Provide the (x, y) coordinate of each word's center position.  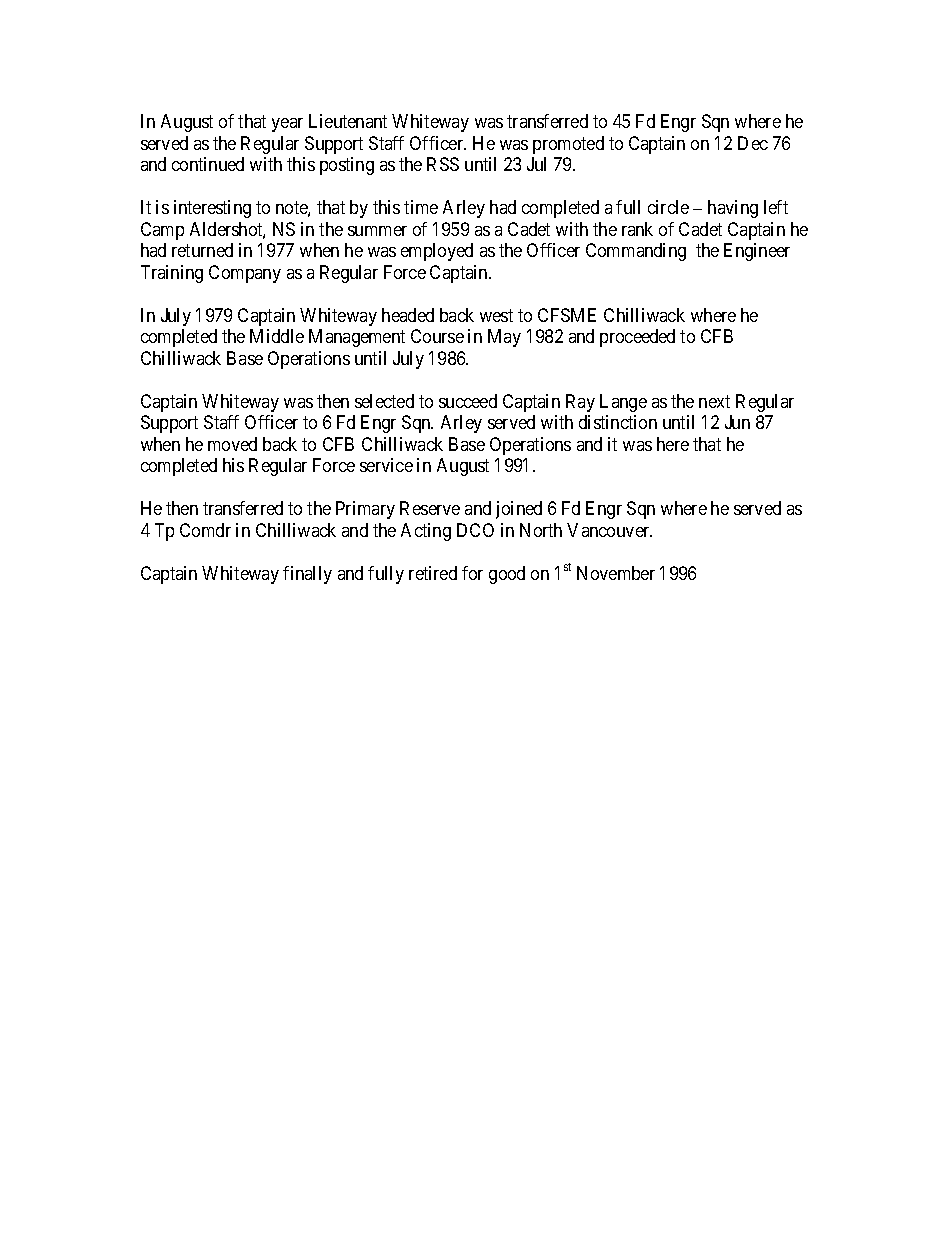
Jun (737, 422)
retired (433, 573)
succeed (468, 401)
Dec (753, 143)
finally (307, 575)
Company (245, 274)
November (616, 573)
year (287, 125)
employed (437, 252)
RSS (443, 164)
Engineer (757, 252)
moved (232, 444)
